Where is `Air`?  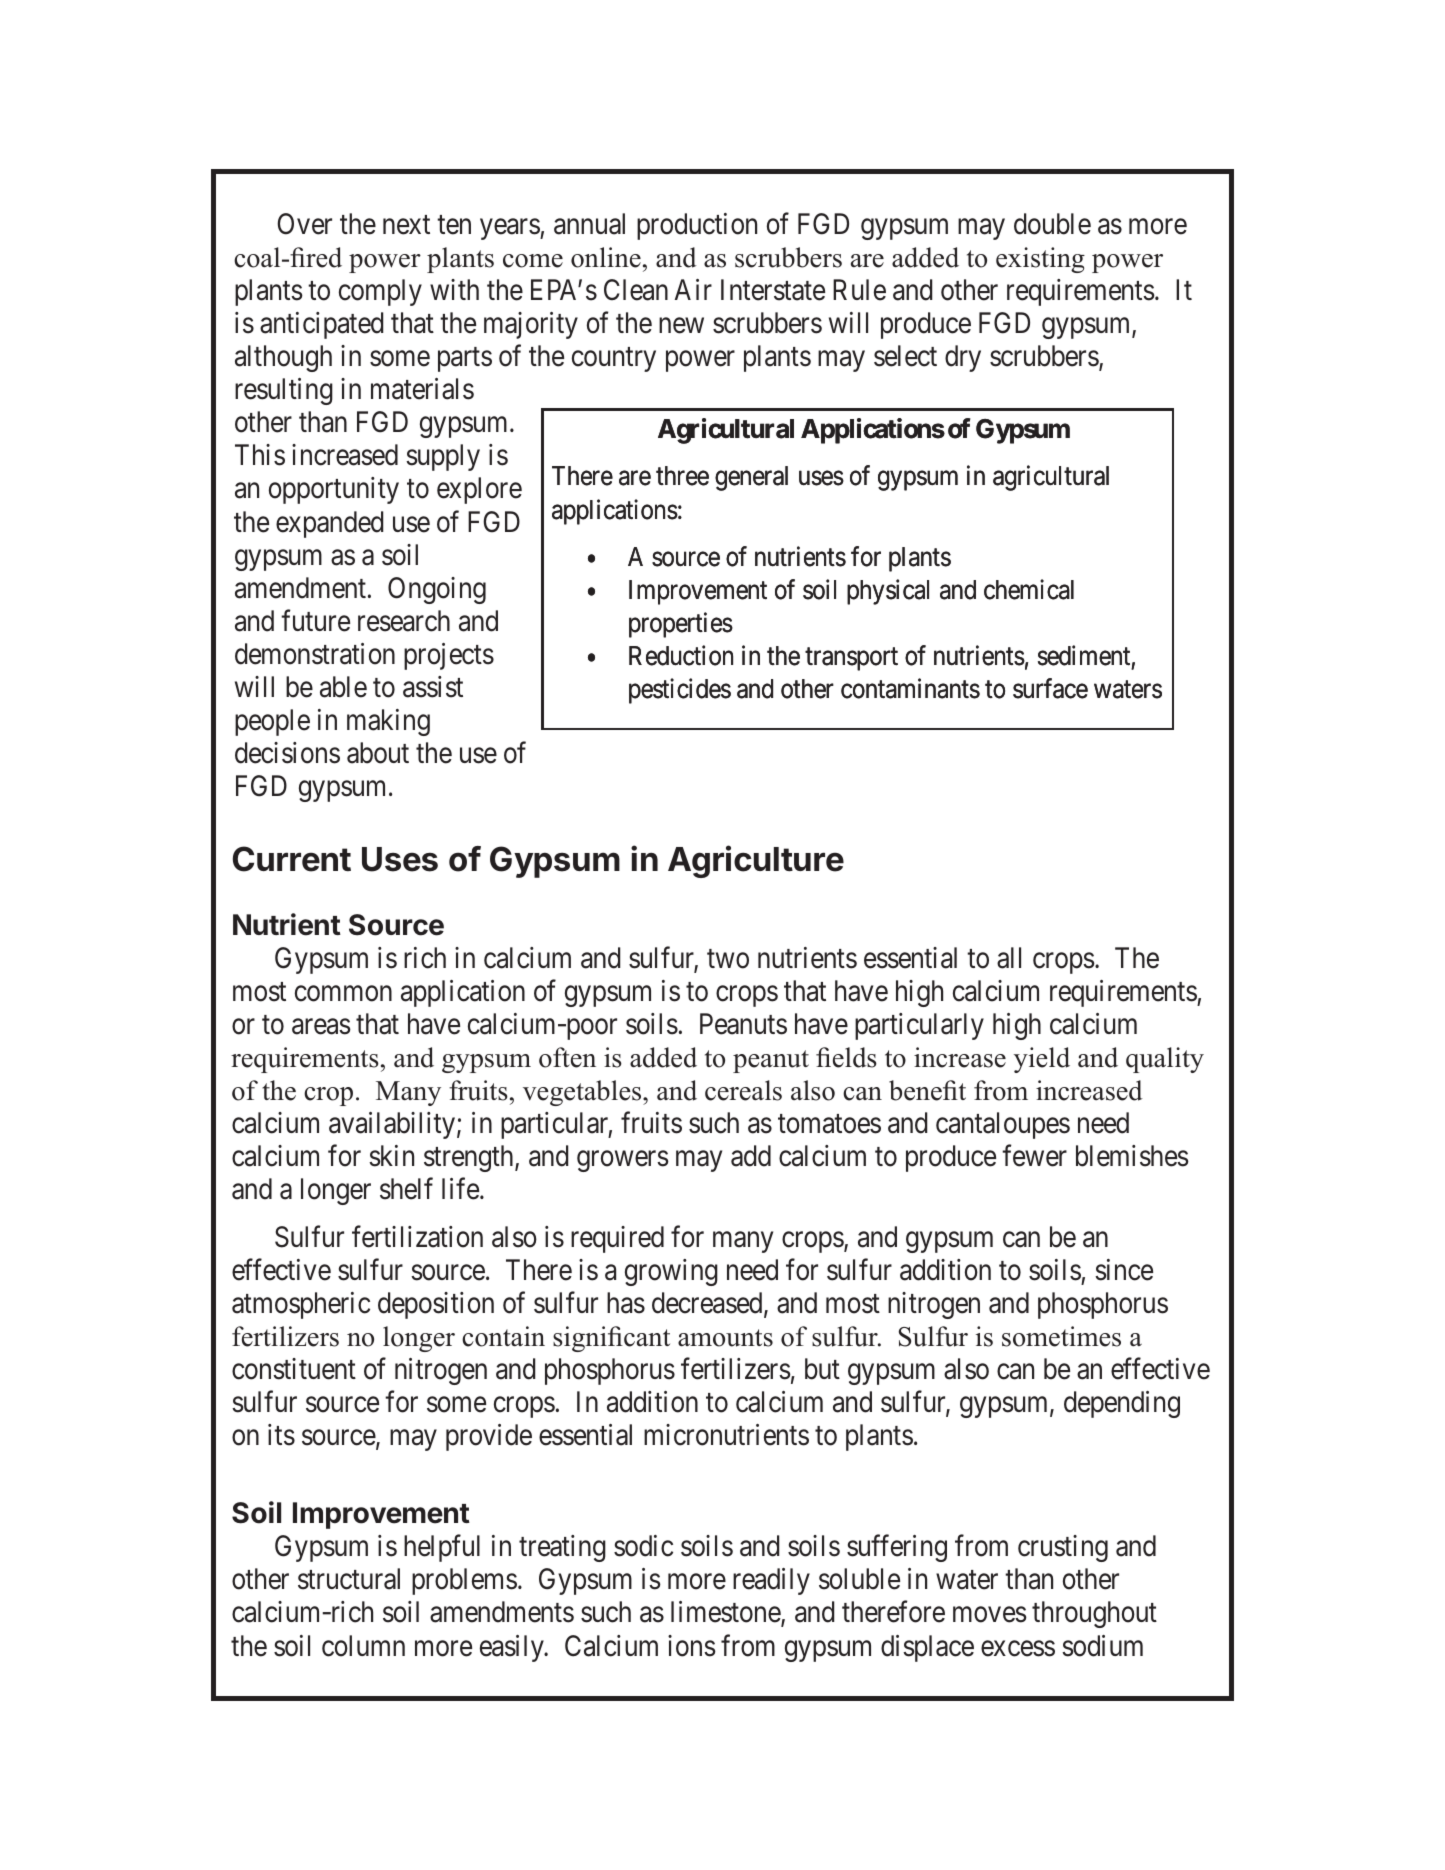 Air is located at coordinates (693, 289).
